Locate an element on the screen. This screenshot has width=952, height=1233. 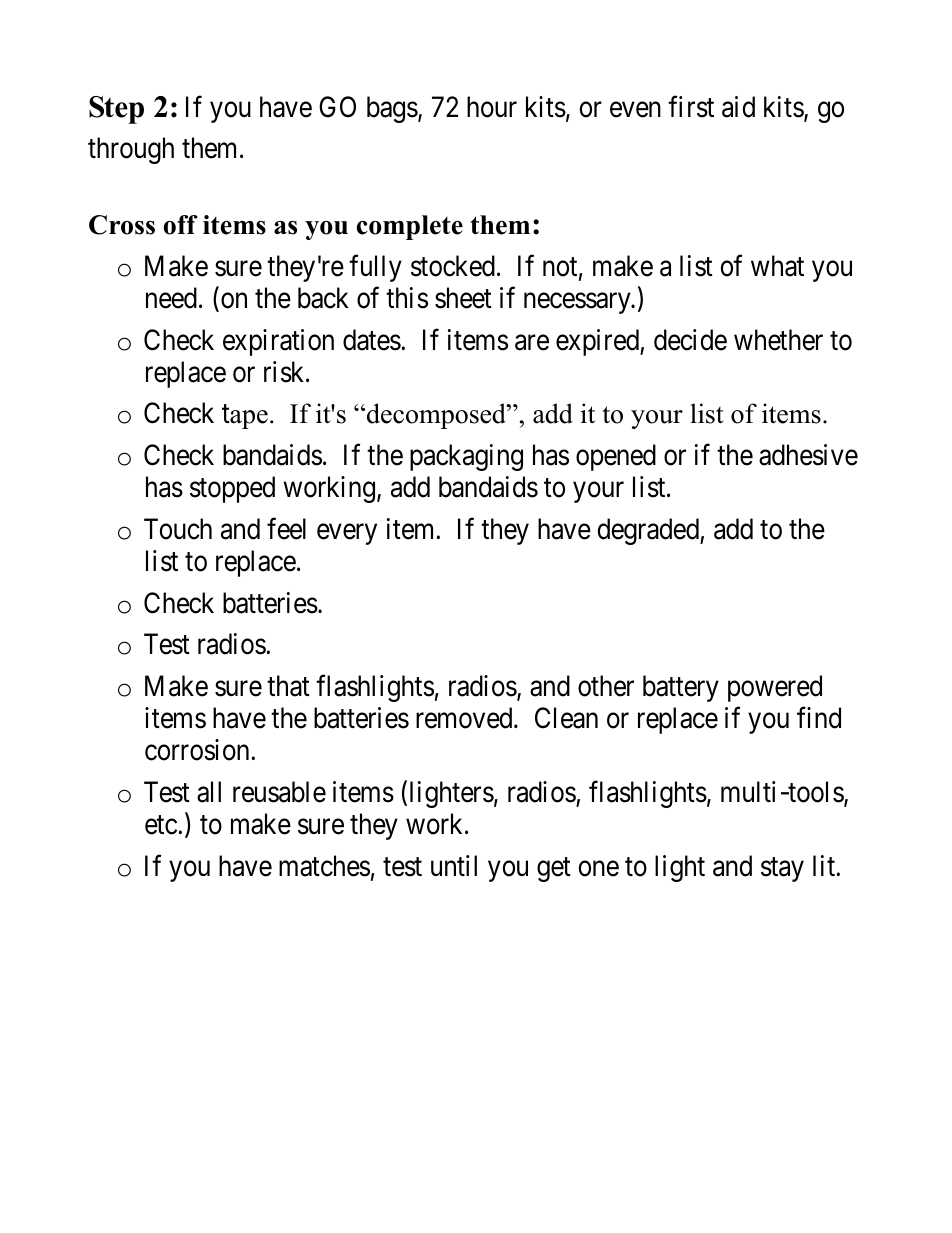
hour is located at coordinates (492, 107).
